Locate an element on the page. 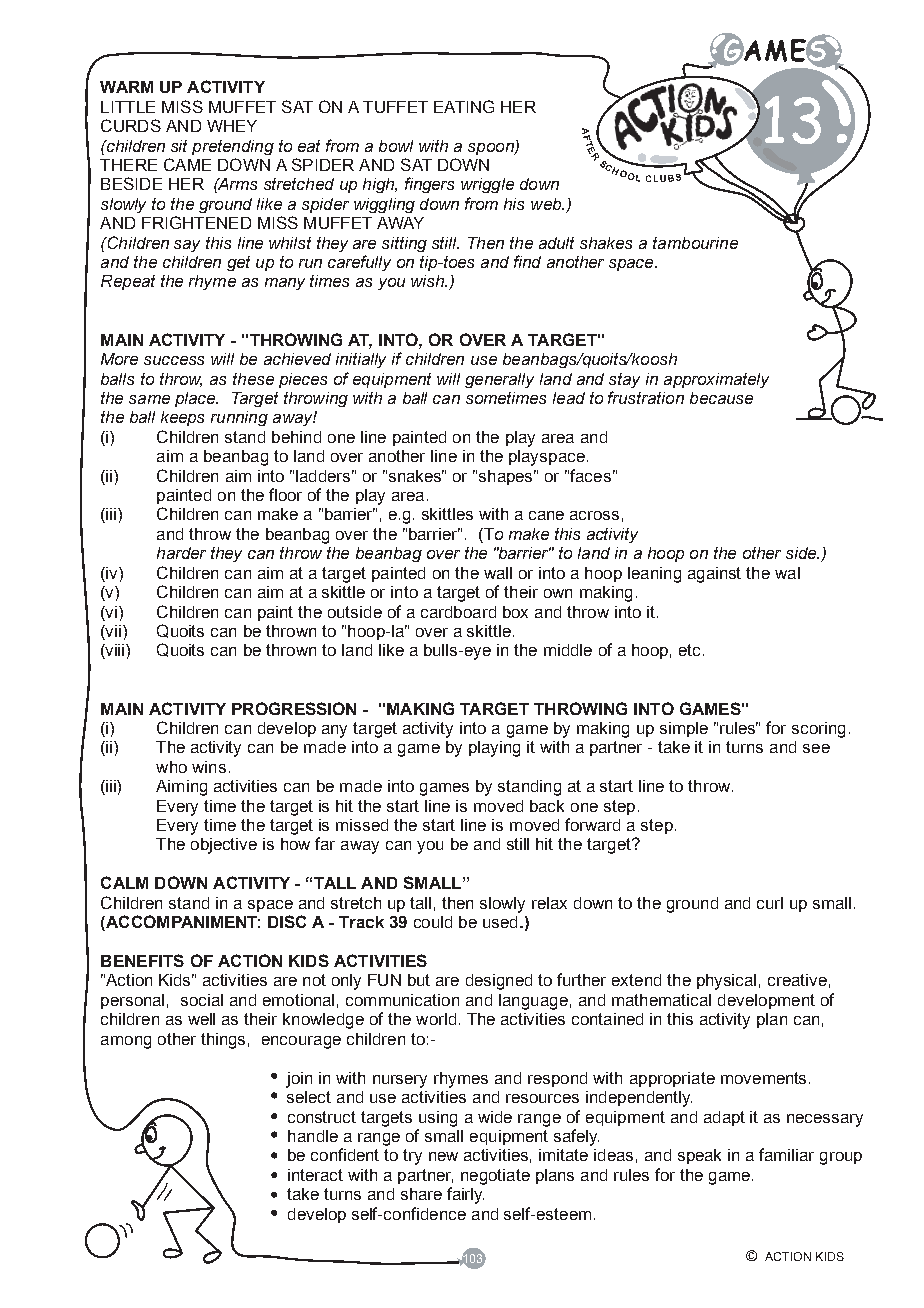 The height and width of the page is (1308, 924). ACCOMPANIMENT is located at coordinates (182, 923).
